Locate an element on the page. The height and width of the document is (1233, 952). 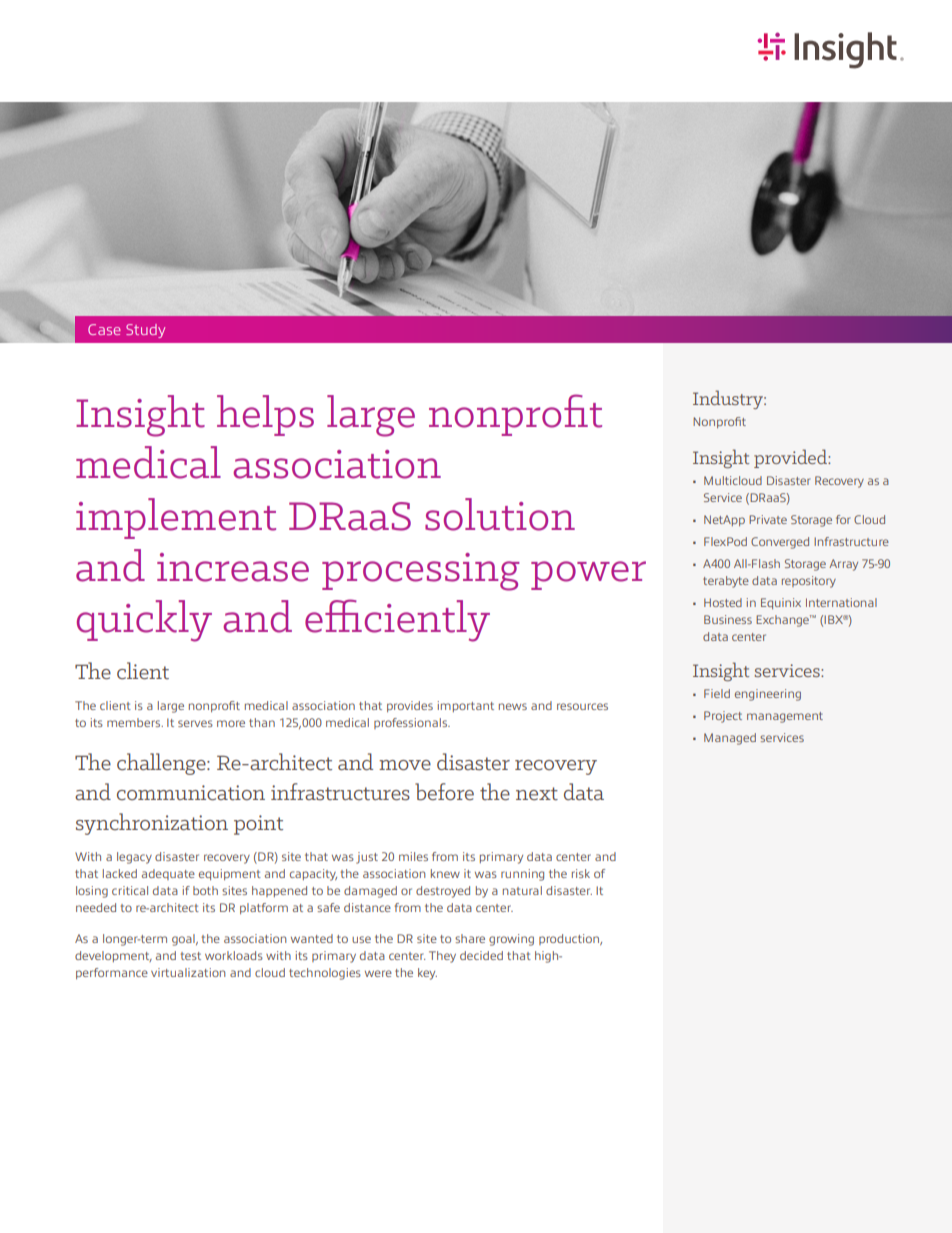
helps is located at coordinates (265, 415).
